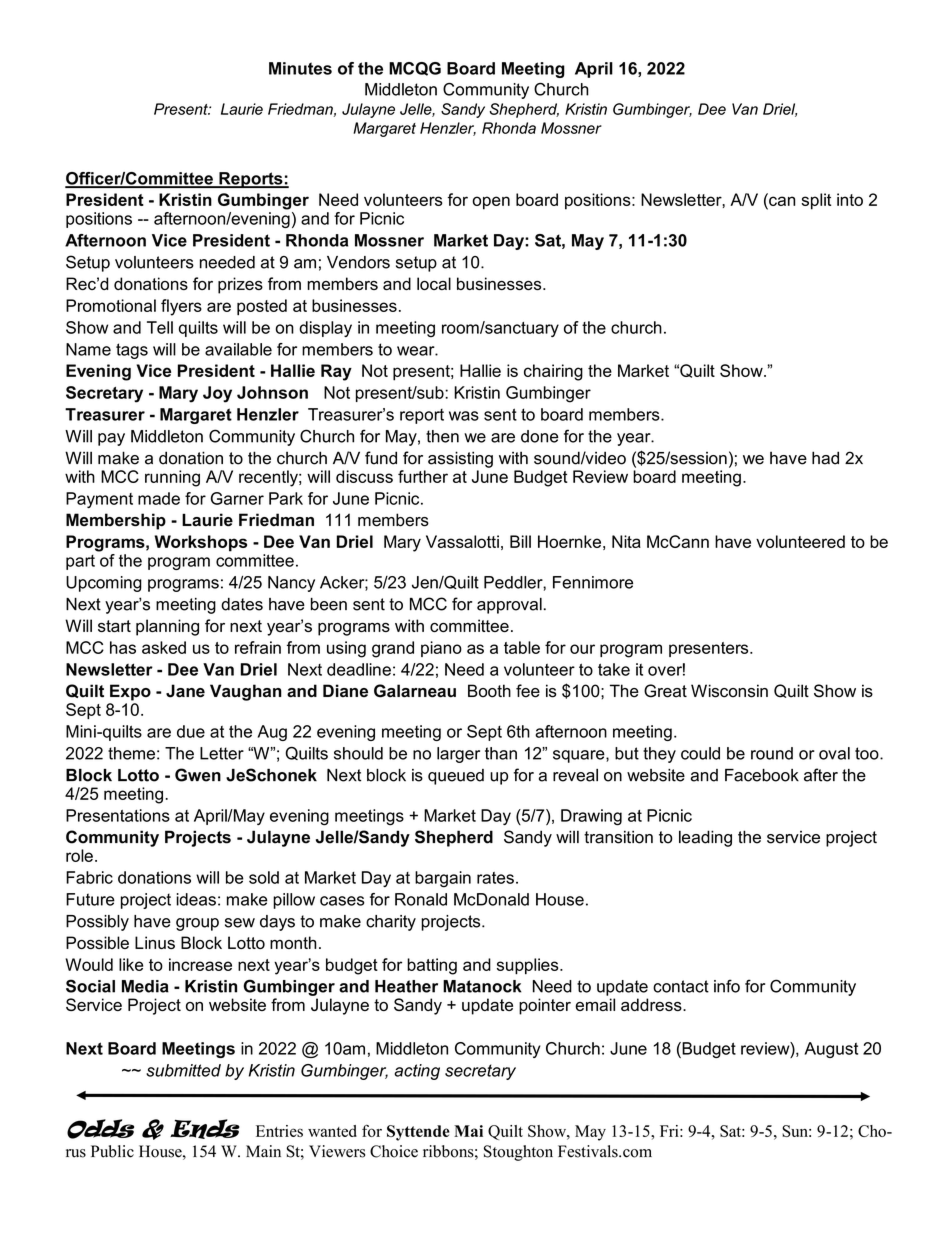 The image size is (952, 1233). Describe the element at coordinates (167, 627) in the screenshot. I see `planning` at that location.
